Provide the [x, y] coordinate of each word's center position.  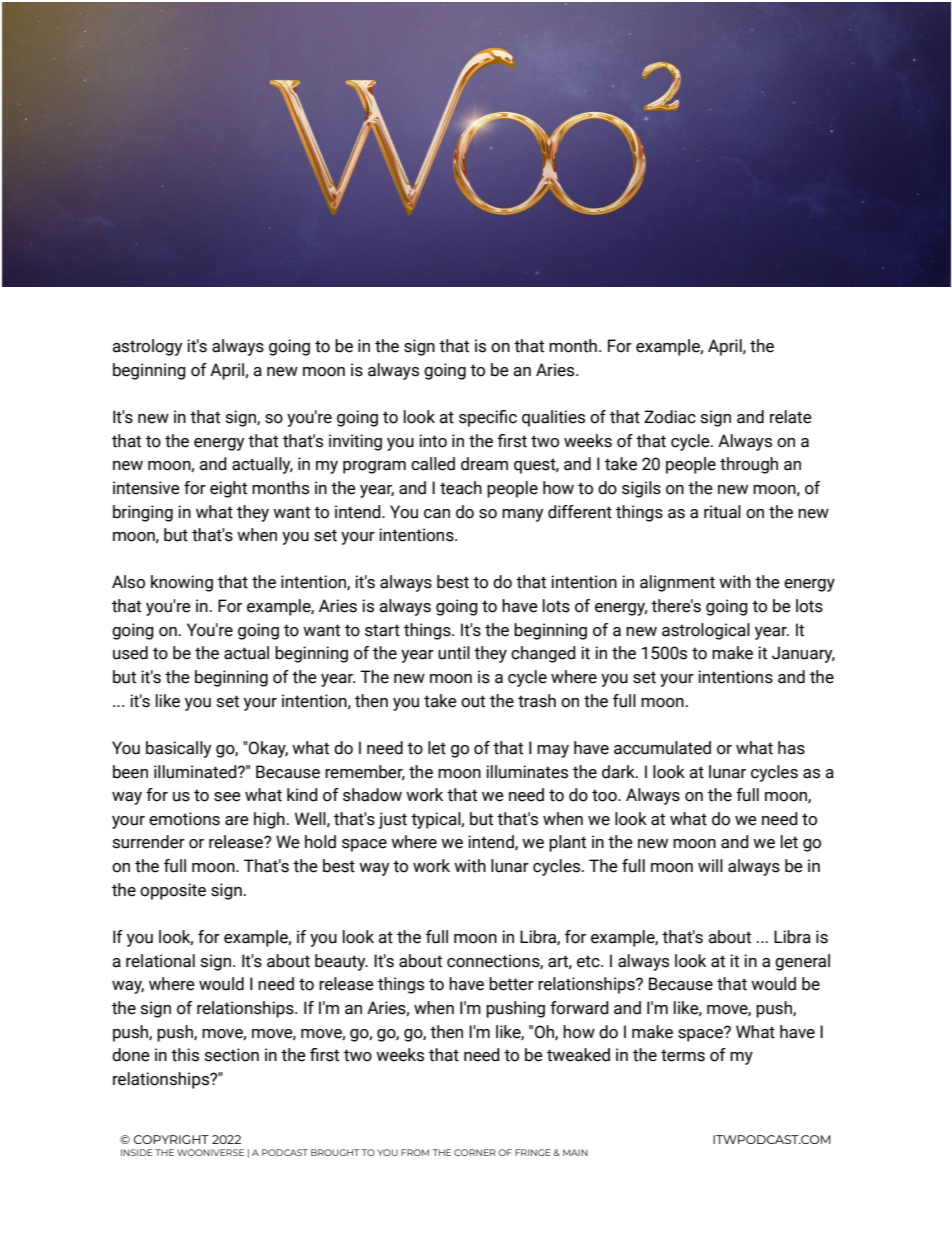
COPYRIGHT [171, 1139]
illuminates [527, 772]
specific [488, 418]
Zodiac [670, 417]
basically [178, 749]
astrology [147, 347]
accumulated [662, 748]
